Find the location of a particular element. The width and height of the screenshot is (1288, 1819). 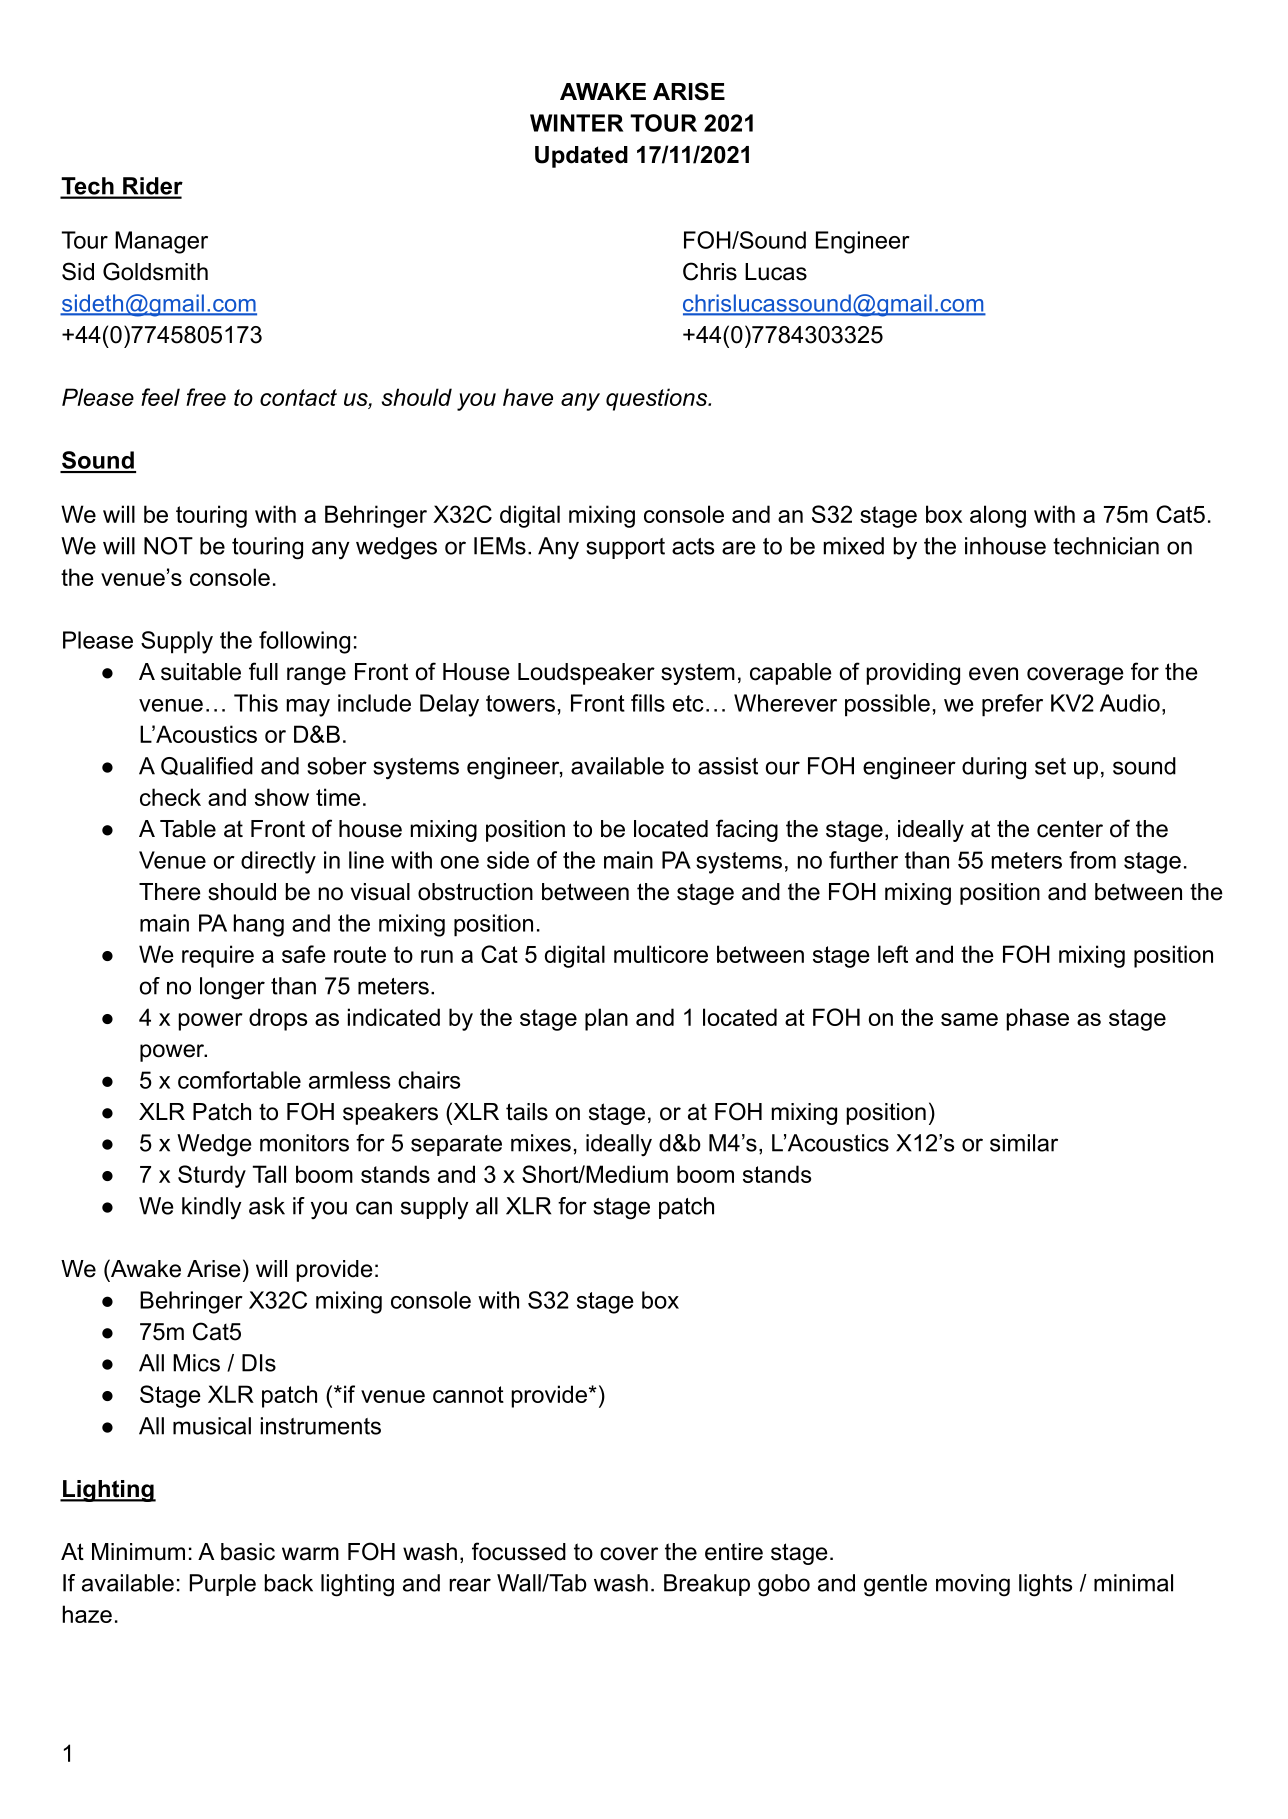

full is located at coordinates (263, 671).
